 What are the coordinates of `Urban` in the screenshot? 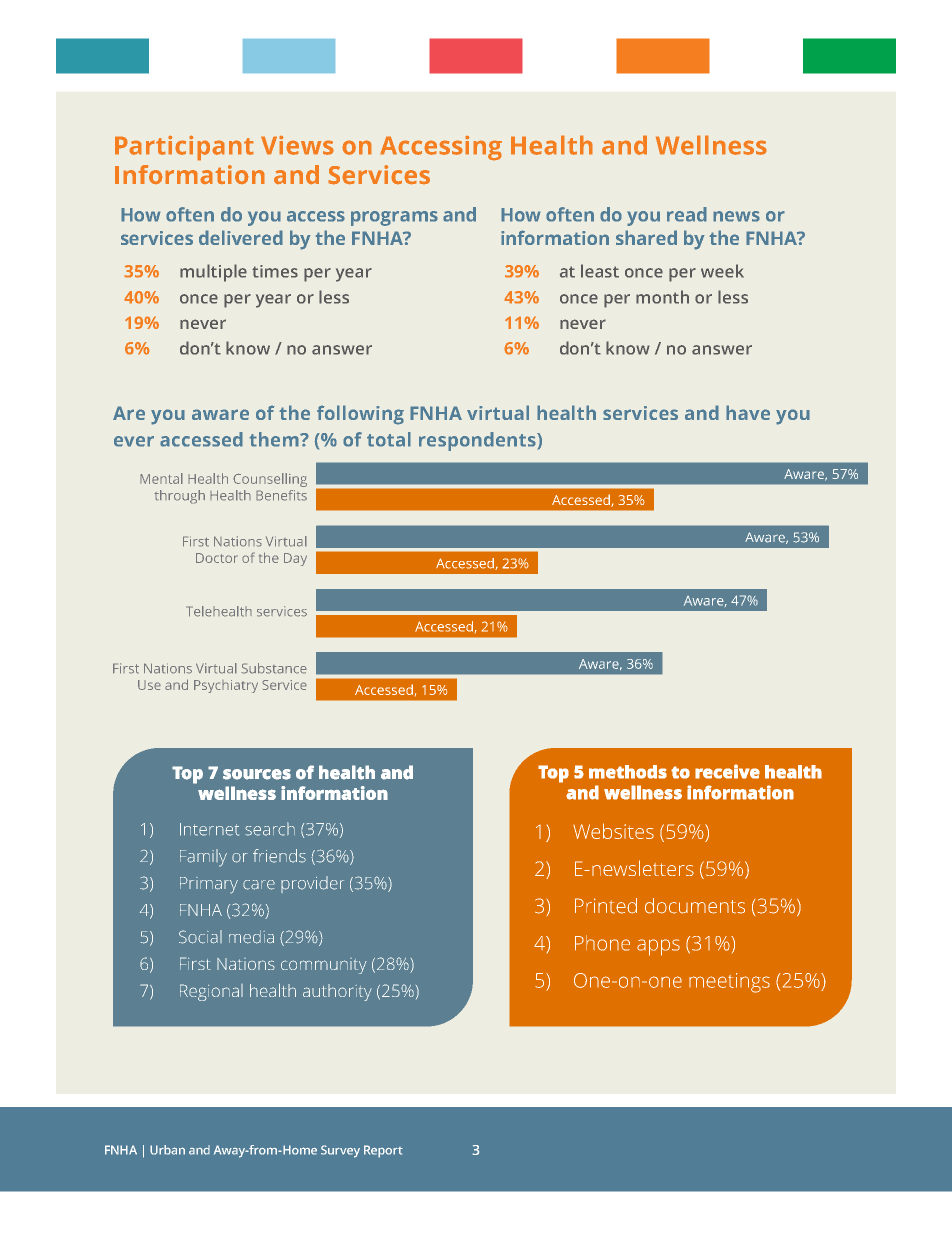 It's located at (167, 1150).
